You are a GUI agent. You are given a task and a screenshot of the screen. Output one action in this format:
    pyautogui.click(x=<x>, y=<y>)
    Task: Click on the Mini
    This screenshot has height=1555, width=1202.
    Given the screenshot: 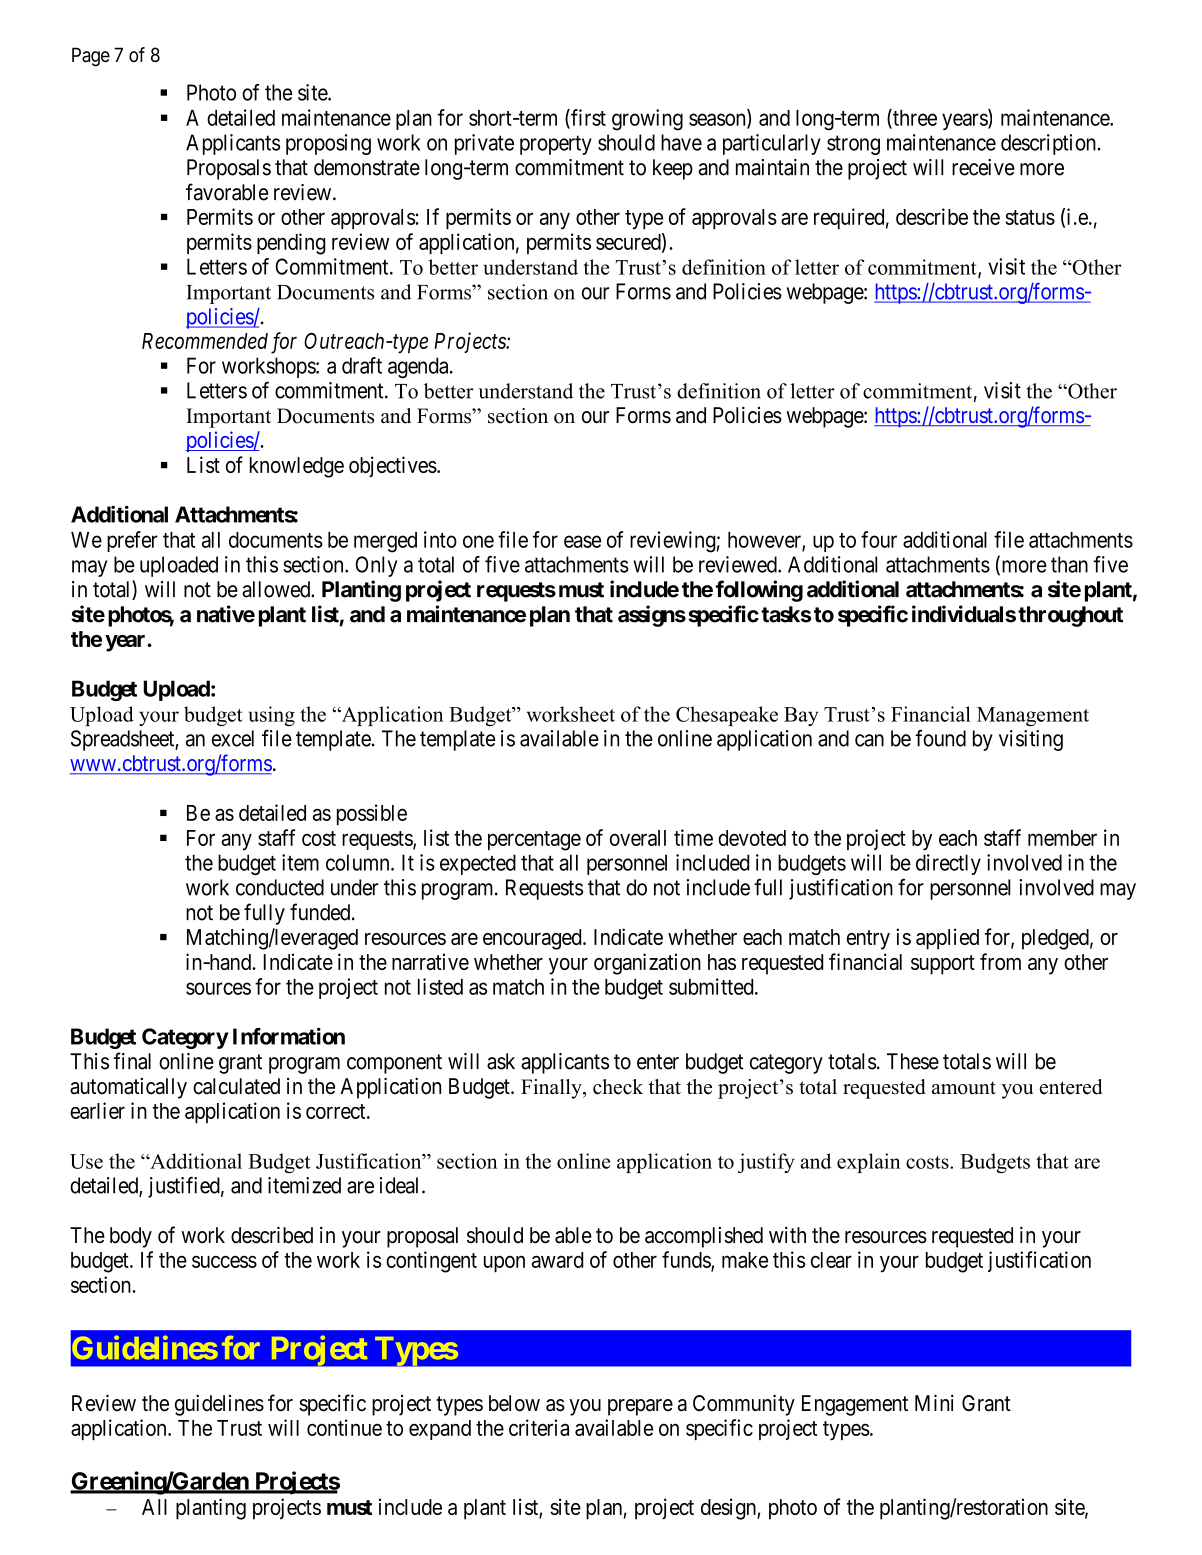 What is the action you would take?
    pyautogui.click(x=934, y=1402)
